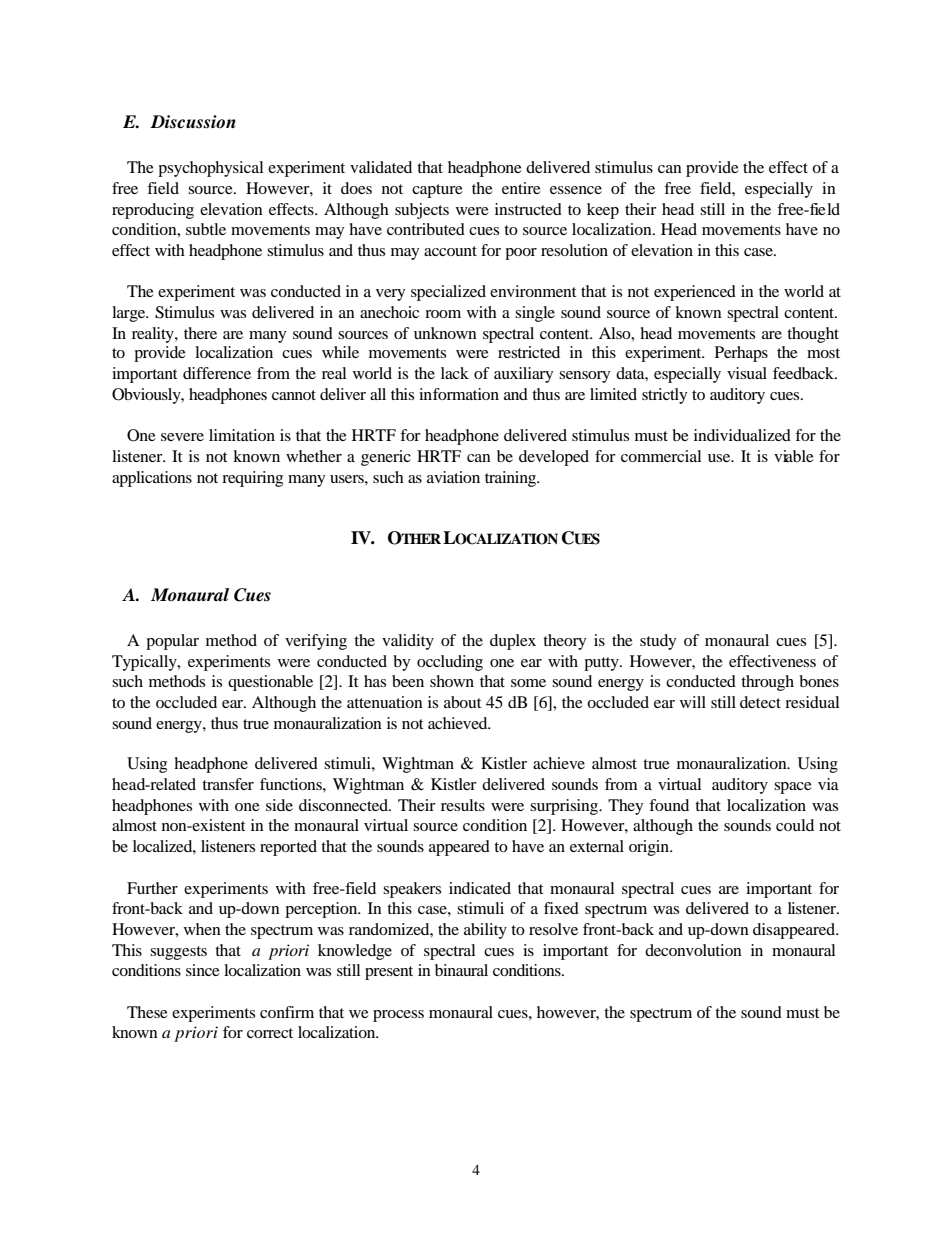 The width and height of the image is (952, 1233). Describe the element at coordinates (793, 788) in the image. I see `space` at that location.
